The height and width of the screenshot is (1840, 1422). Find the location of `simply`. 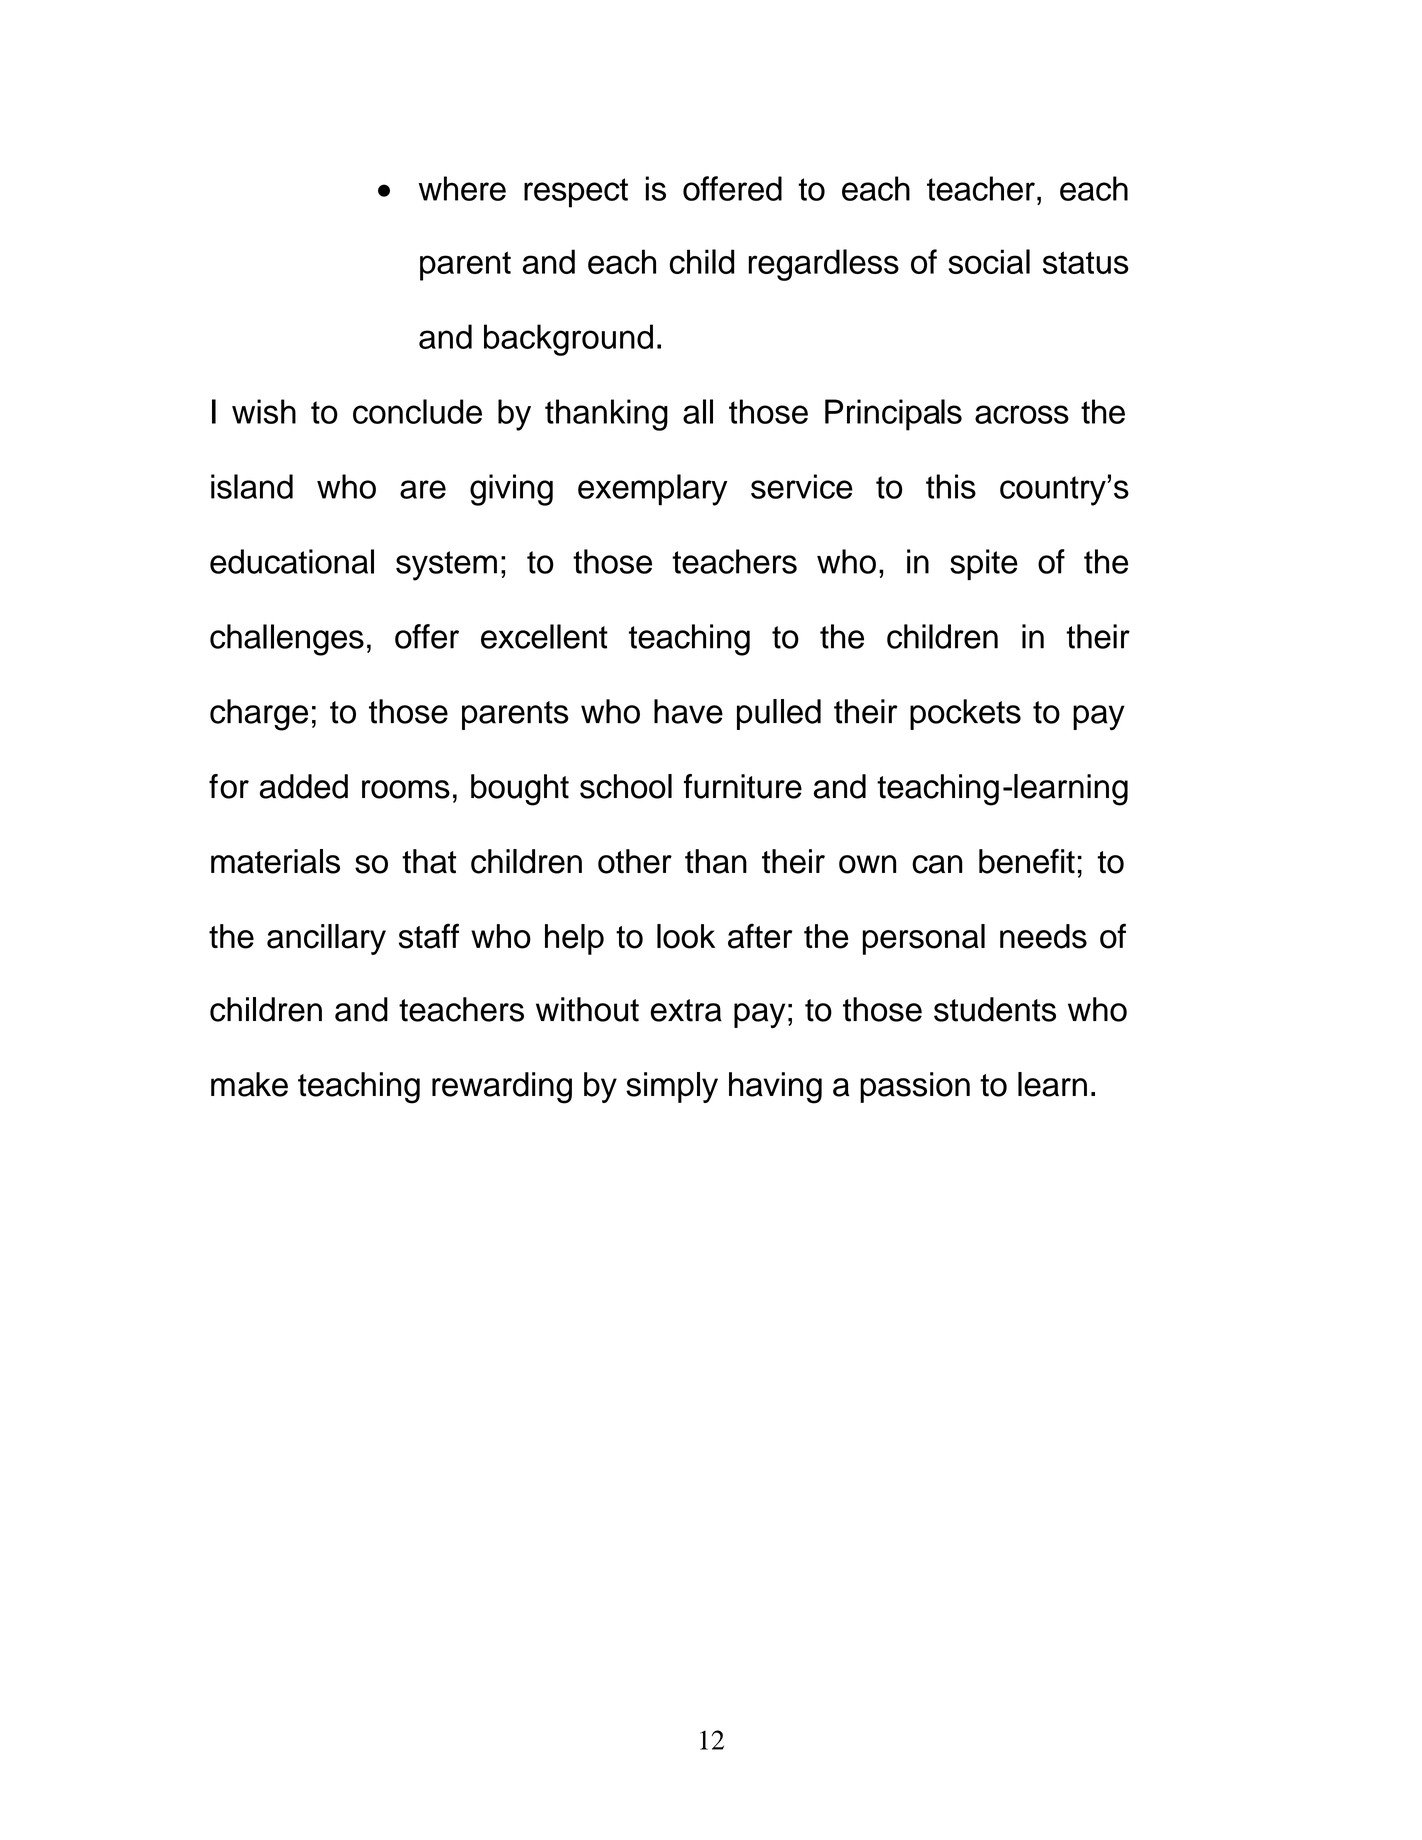

simply is located at coordinates (672, 1087).
